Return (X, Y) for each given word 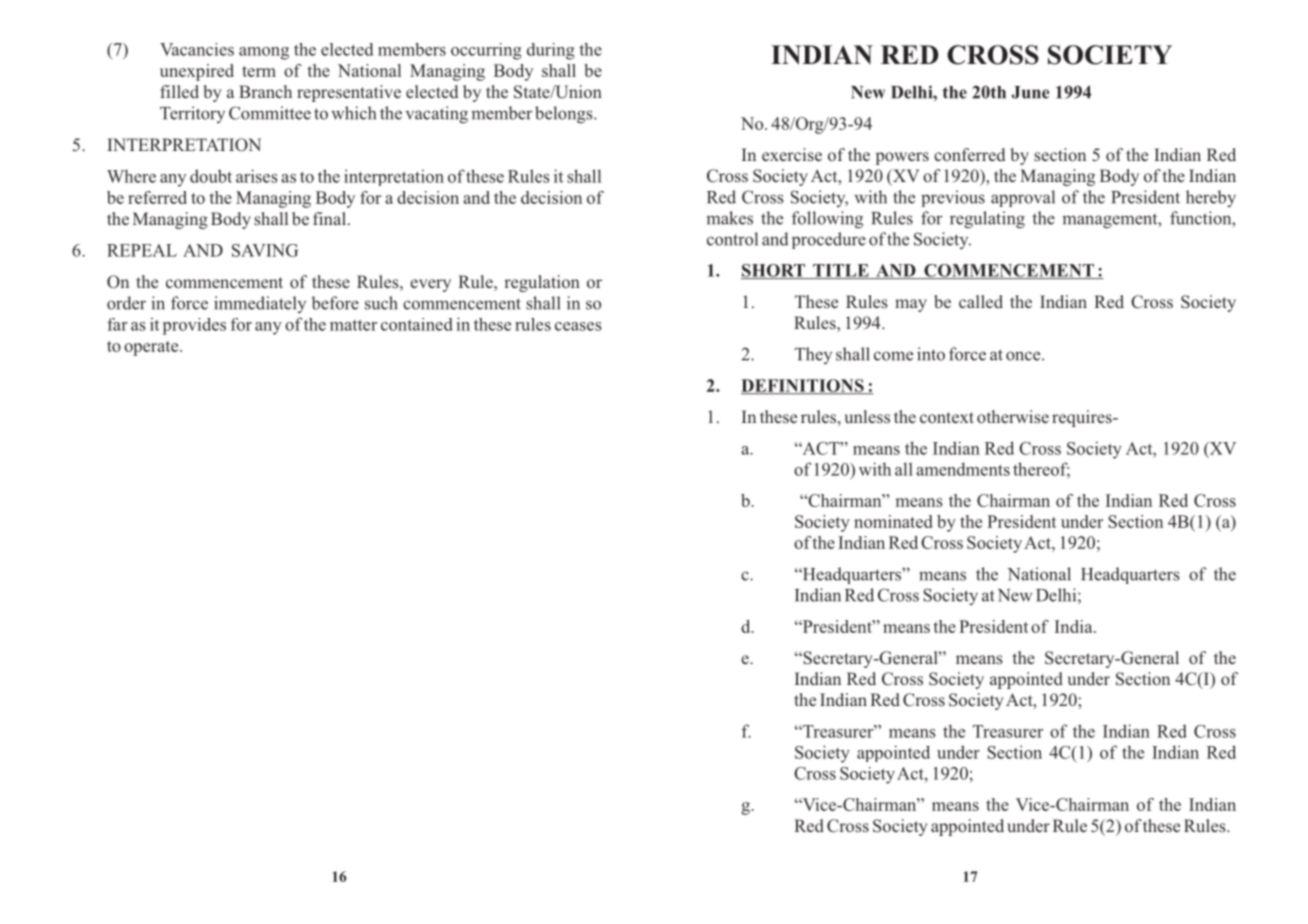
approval (1023, 198)
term (259, 71)
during (551, 51)
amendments (963, 469)
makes (729, 218)
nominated (893, 521)
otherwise (1013, 417)
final (329, 218)
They (813, 355)
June (1030, 92)
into (931, 354)
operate (152, 348)
